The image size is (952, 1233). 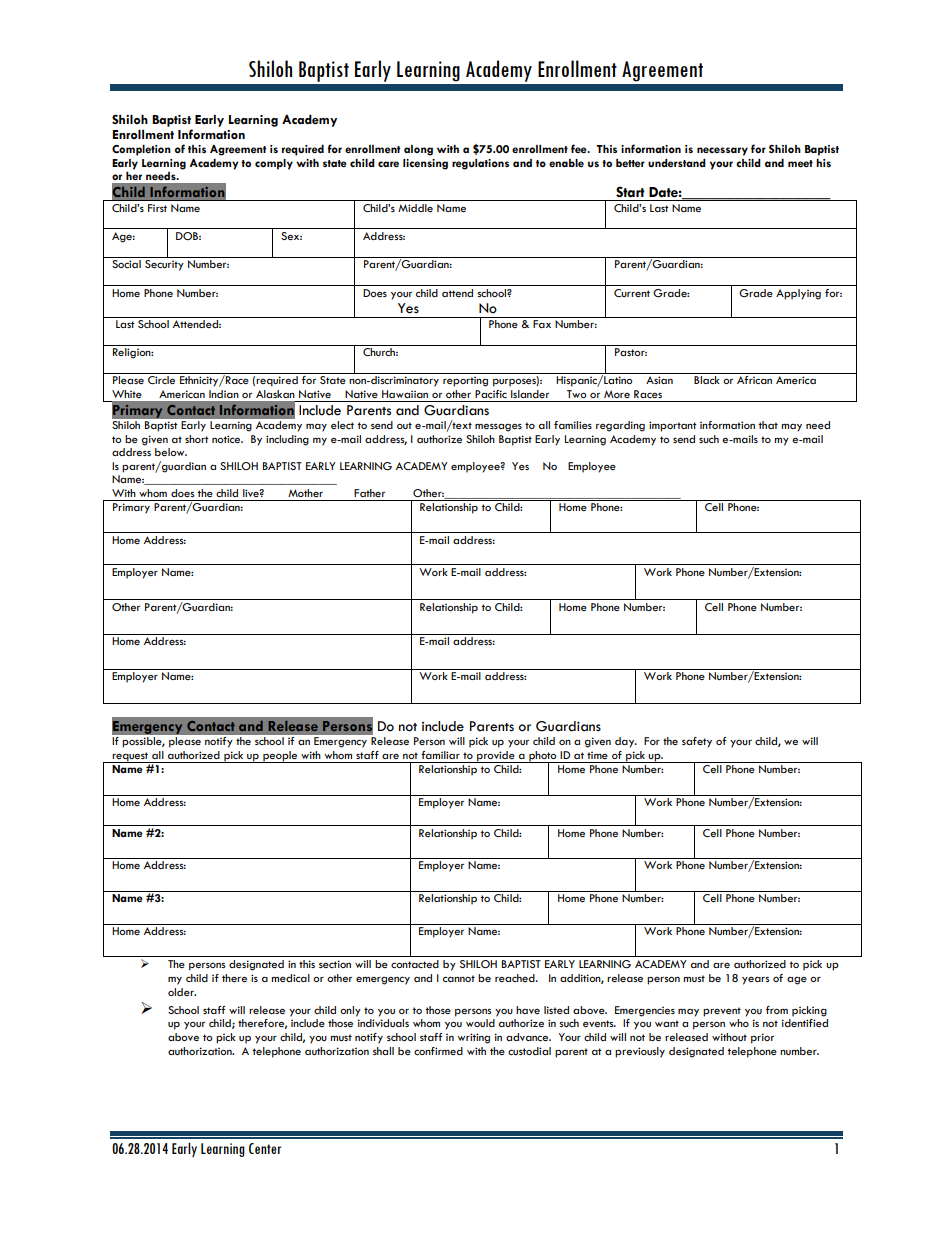 I want to click on familiar, so click(x=440, y=755).
